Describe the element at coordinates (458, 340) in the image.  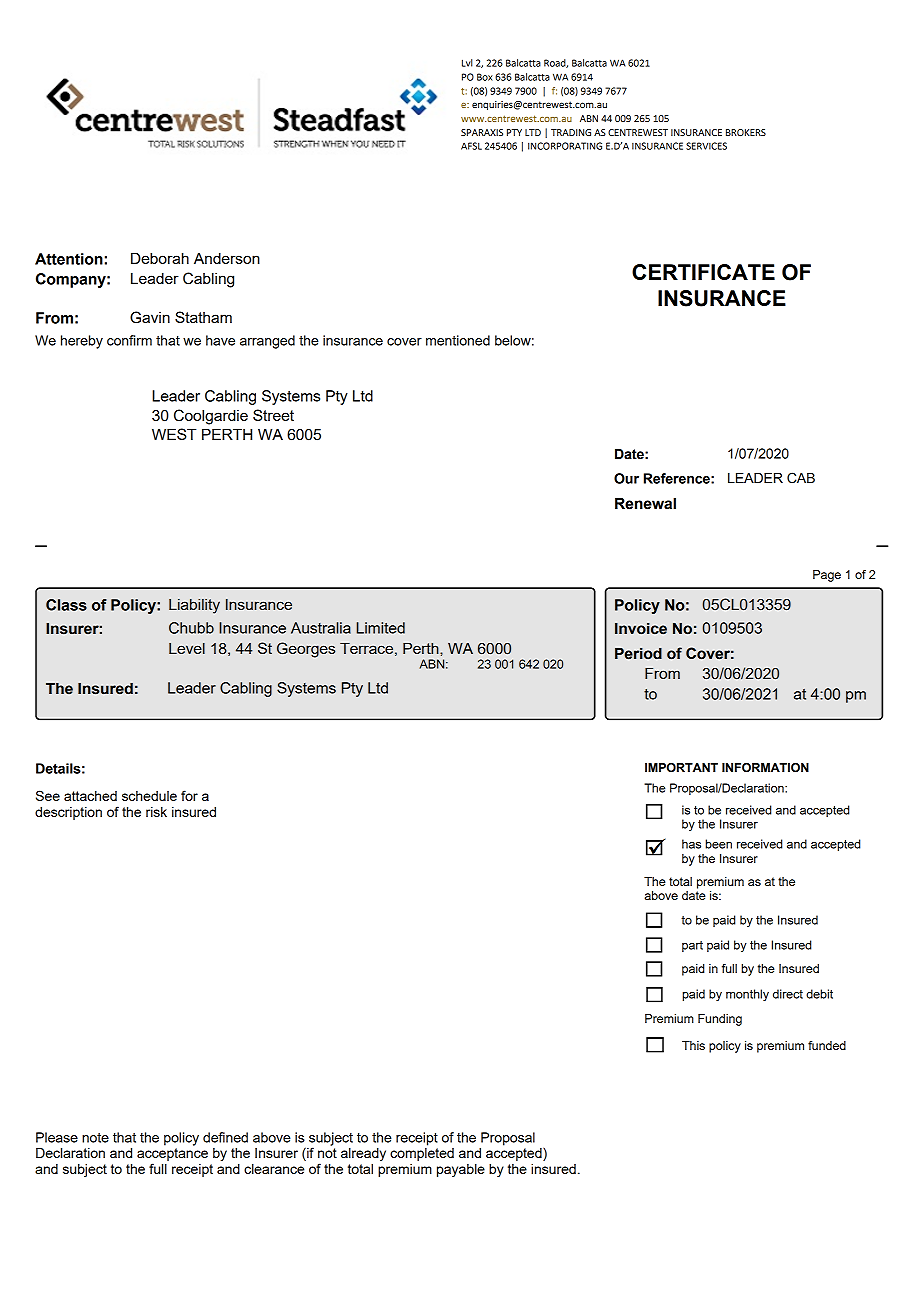
I see `mentioned` at that location.
